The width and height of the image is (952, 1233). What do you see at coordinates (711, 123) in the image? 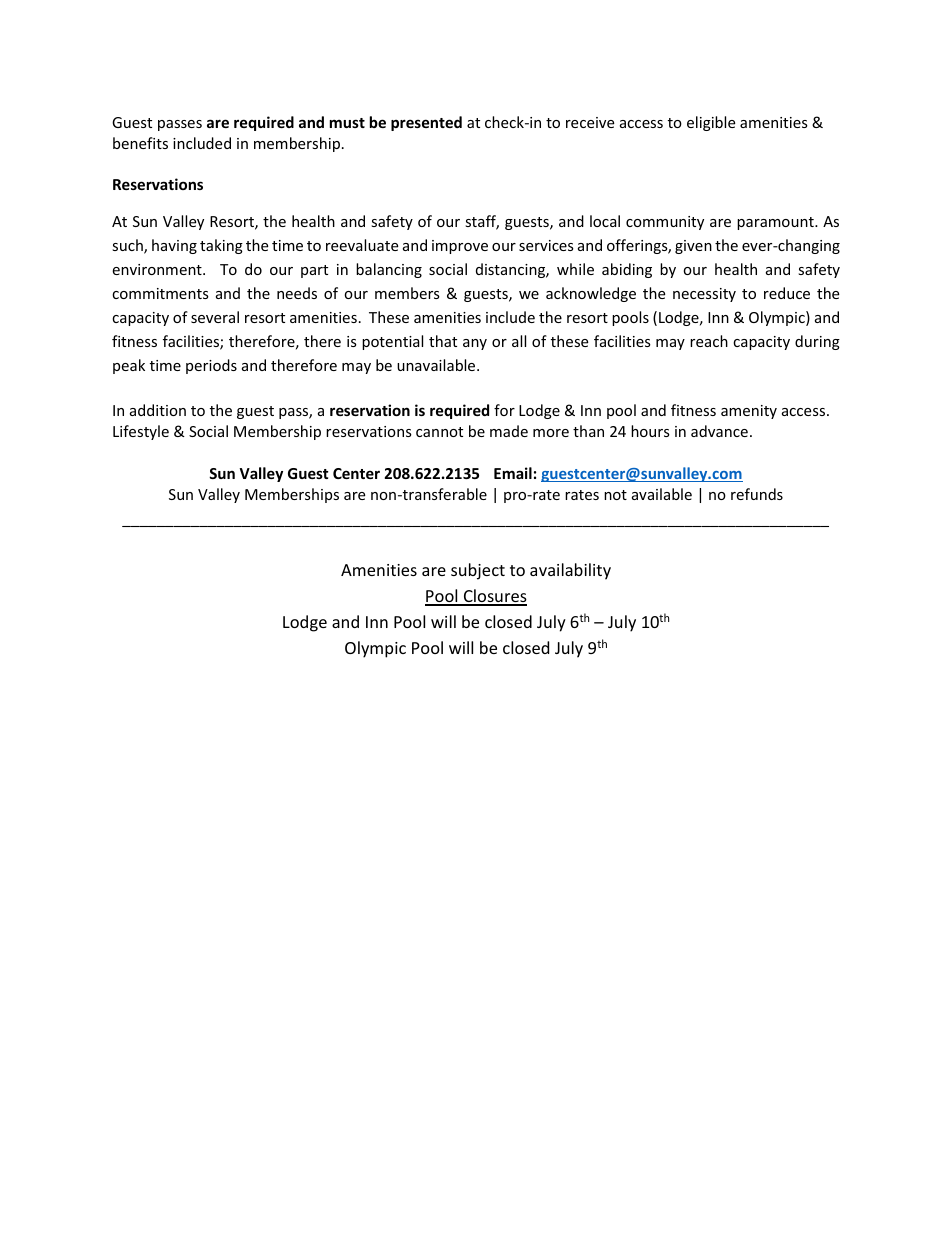
I see `eligible` at bounding box center [711, 123].
